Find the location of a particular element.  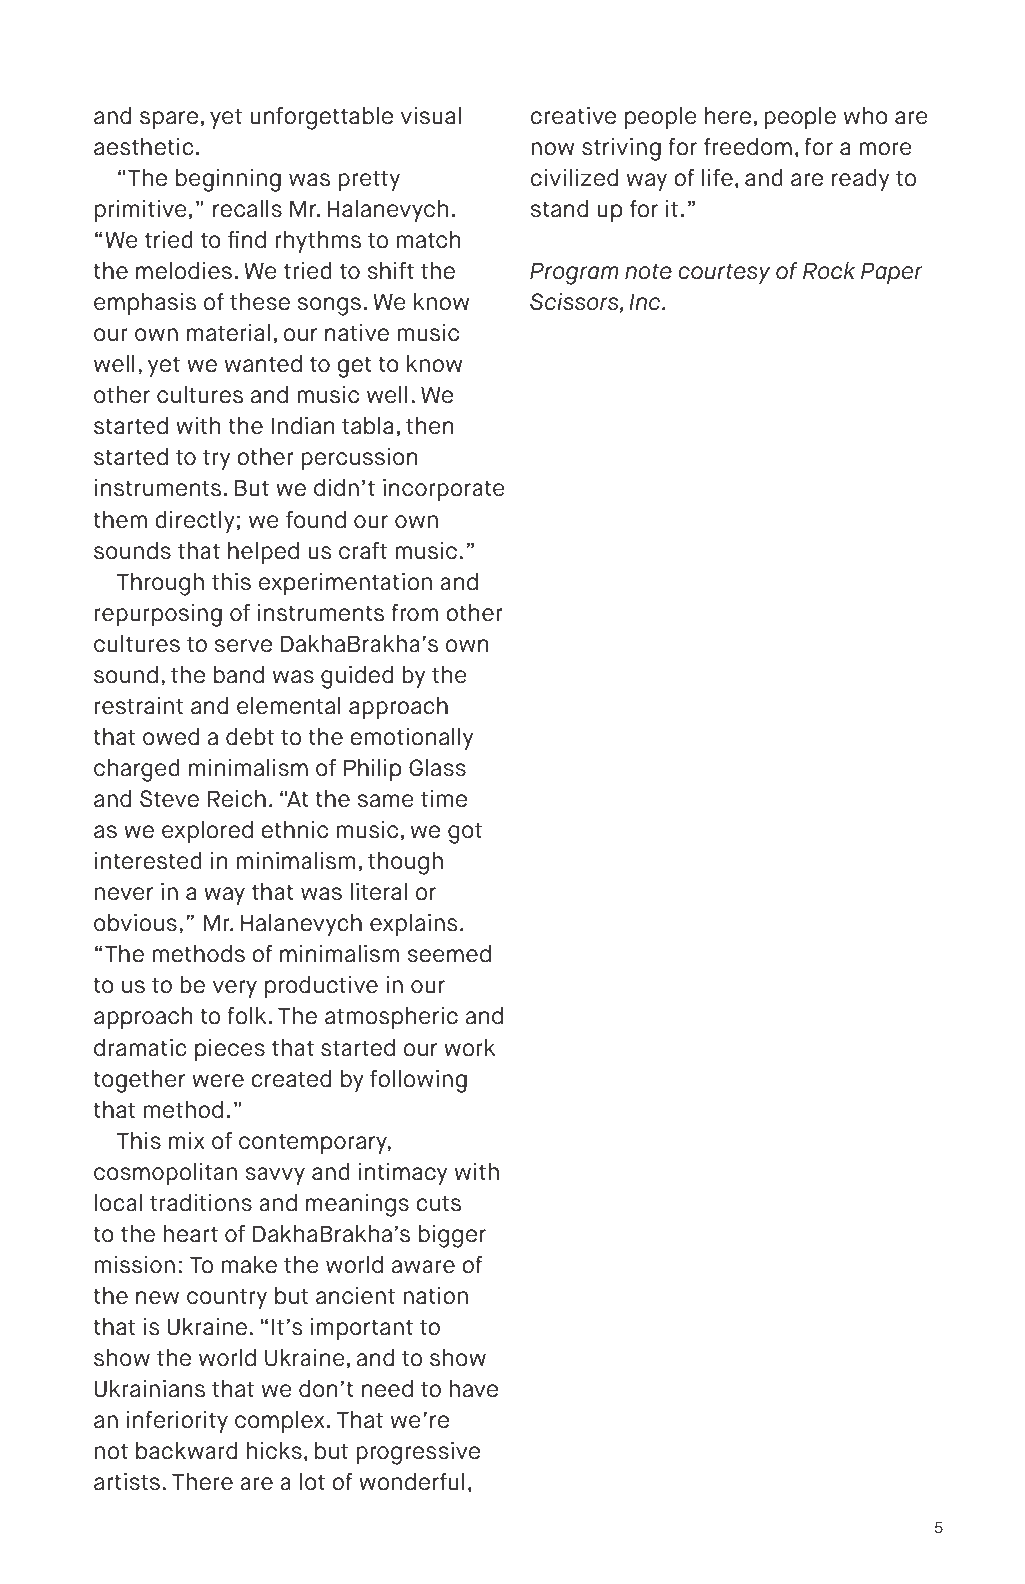

beginning is located at coordinates (228, 180).
